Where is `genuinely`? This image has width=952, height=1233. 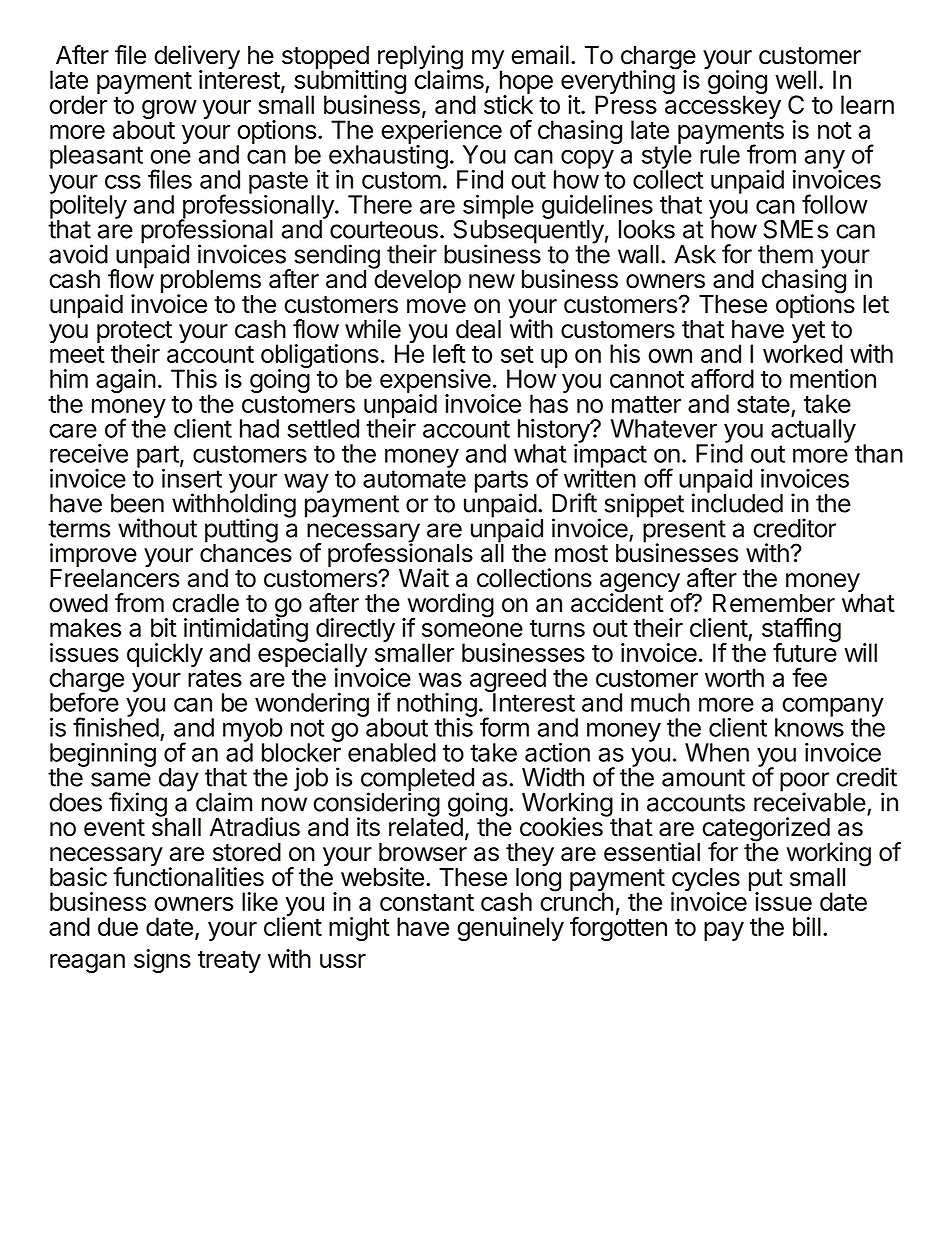
genuinely is located at coordinates (510, 929).
